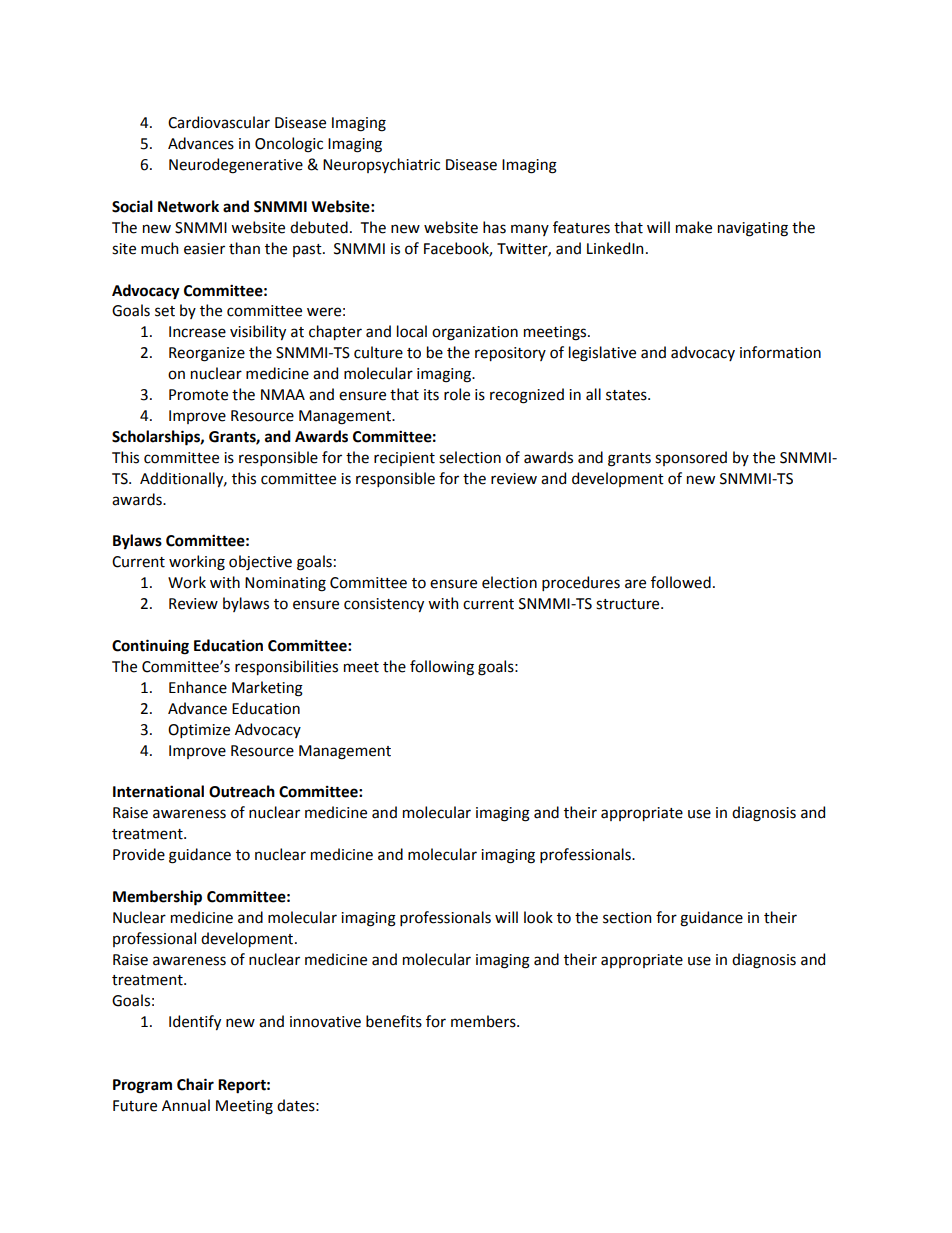 This screenshot has height=1233, width=952. What do you see at coordinates (195, 1084) in the screenshot?
I see `Chair` at bounding box center [195, 1084].
